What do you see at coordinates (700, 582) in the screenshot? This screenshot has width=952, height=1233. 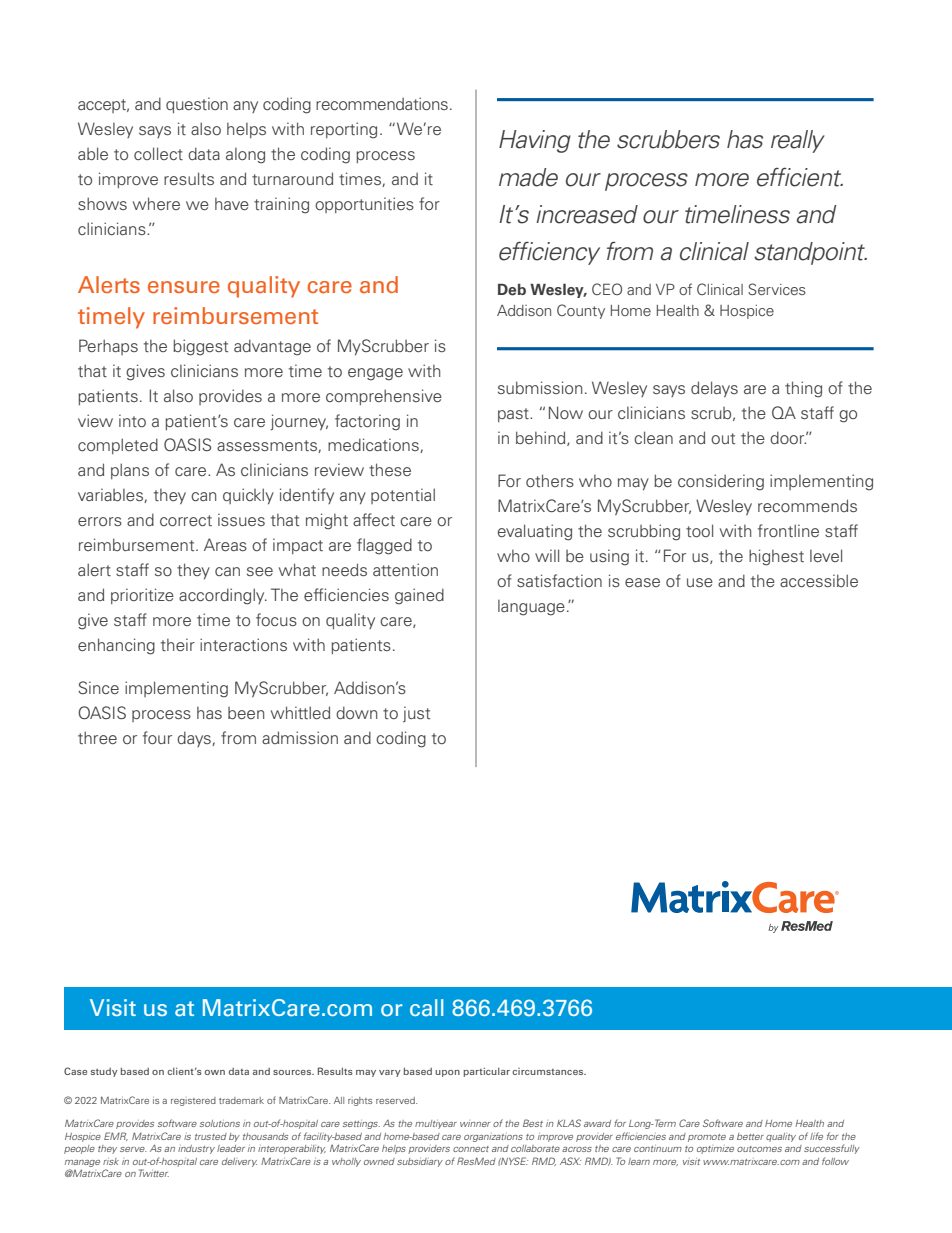 I see `use` at bounding box center [700, 582].
